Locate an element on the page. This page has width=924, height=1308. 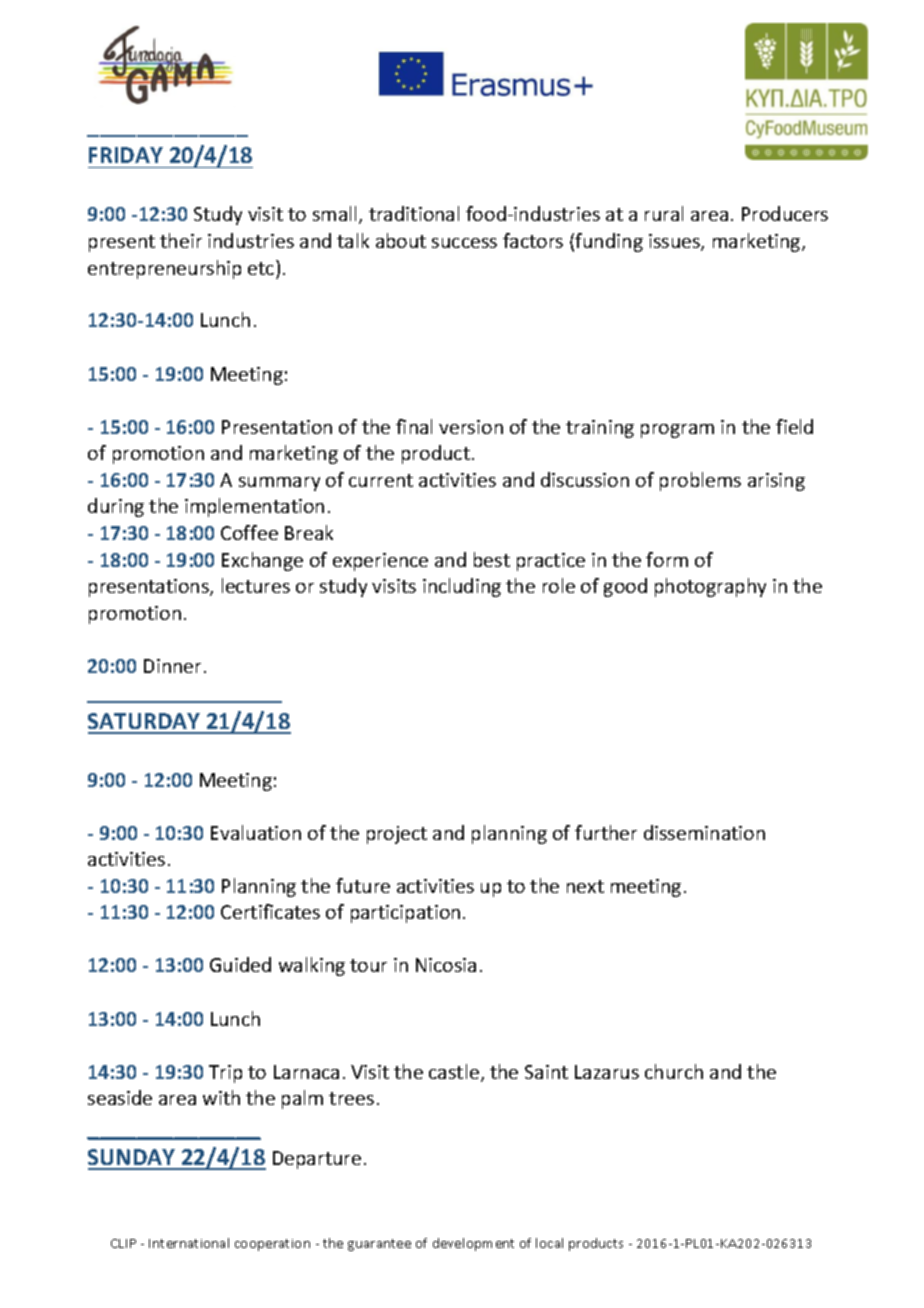
local is located at coordinates (549, 1243).
